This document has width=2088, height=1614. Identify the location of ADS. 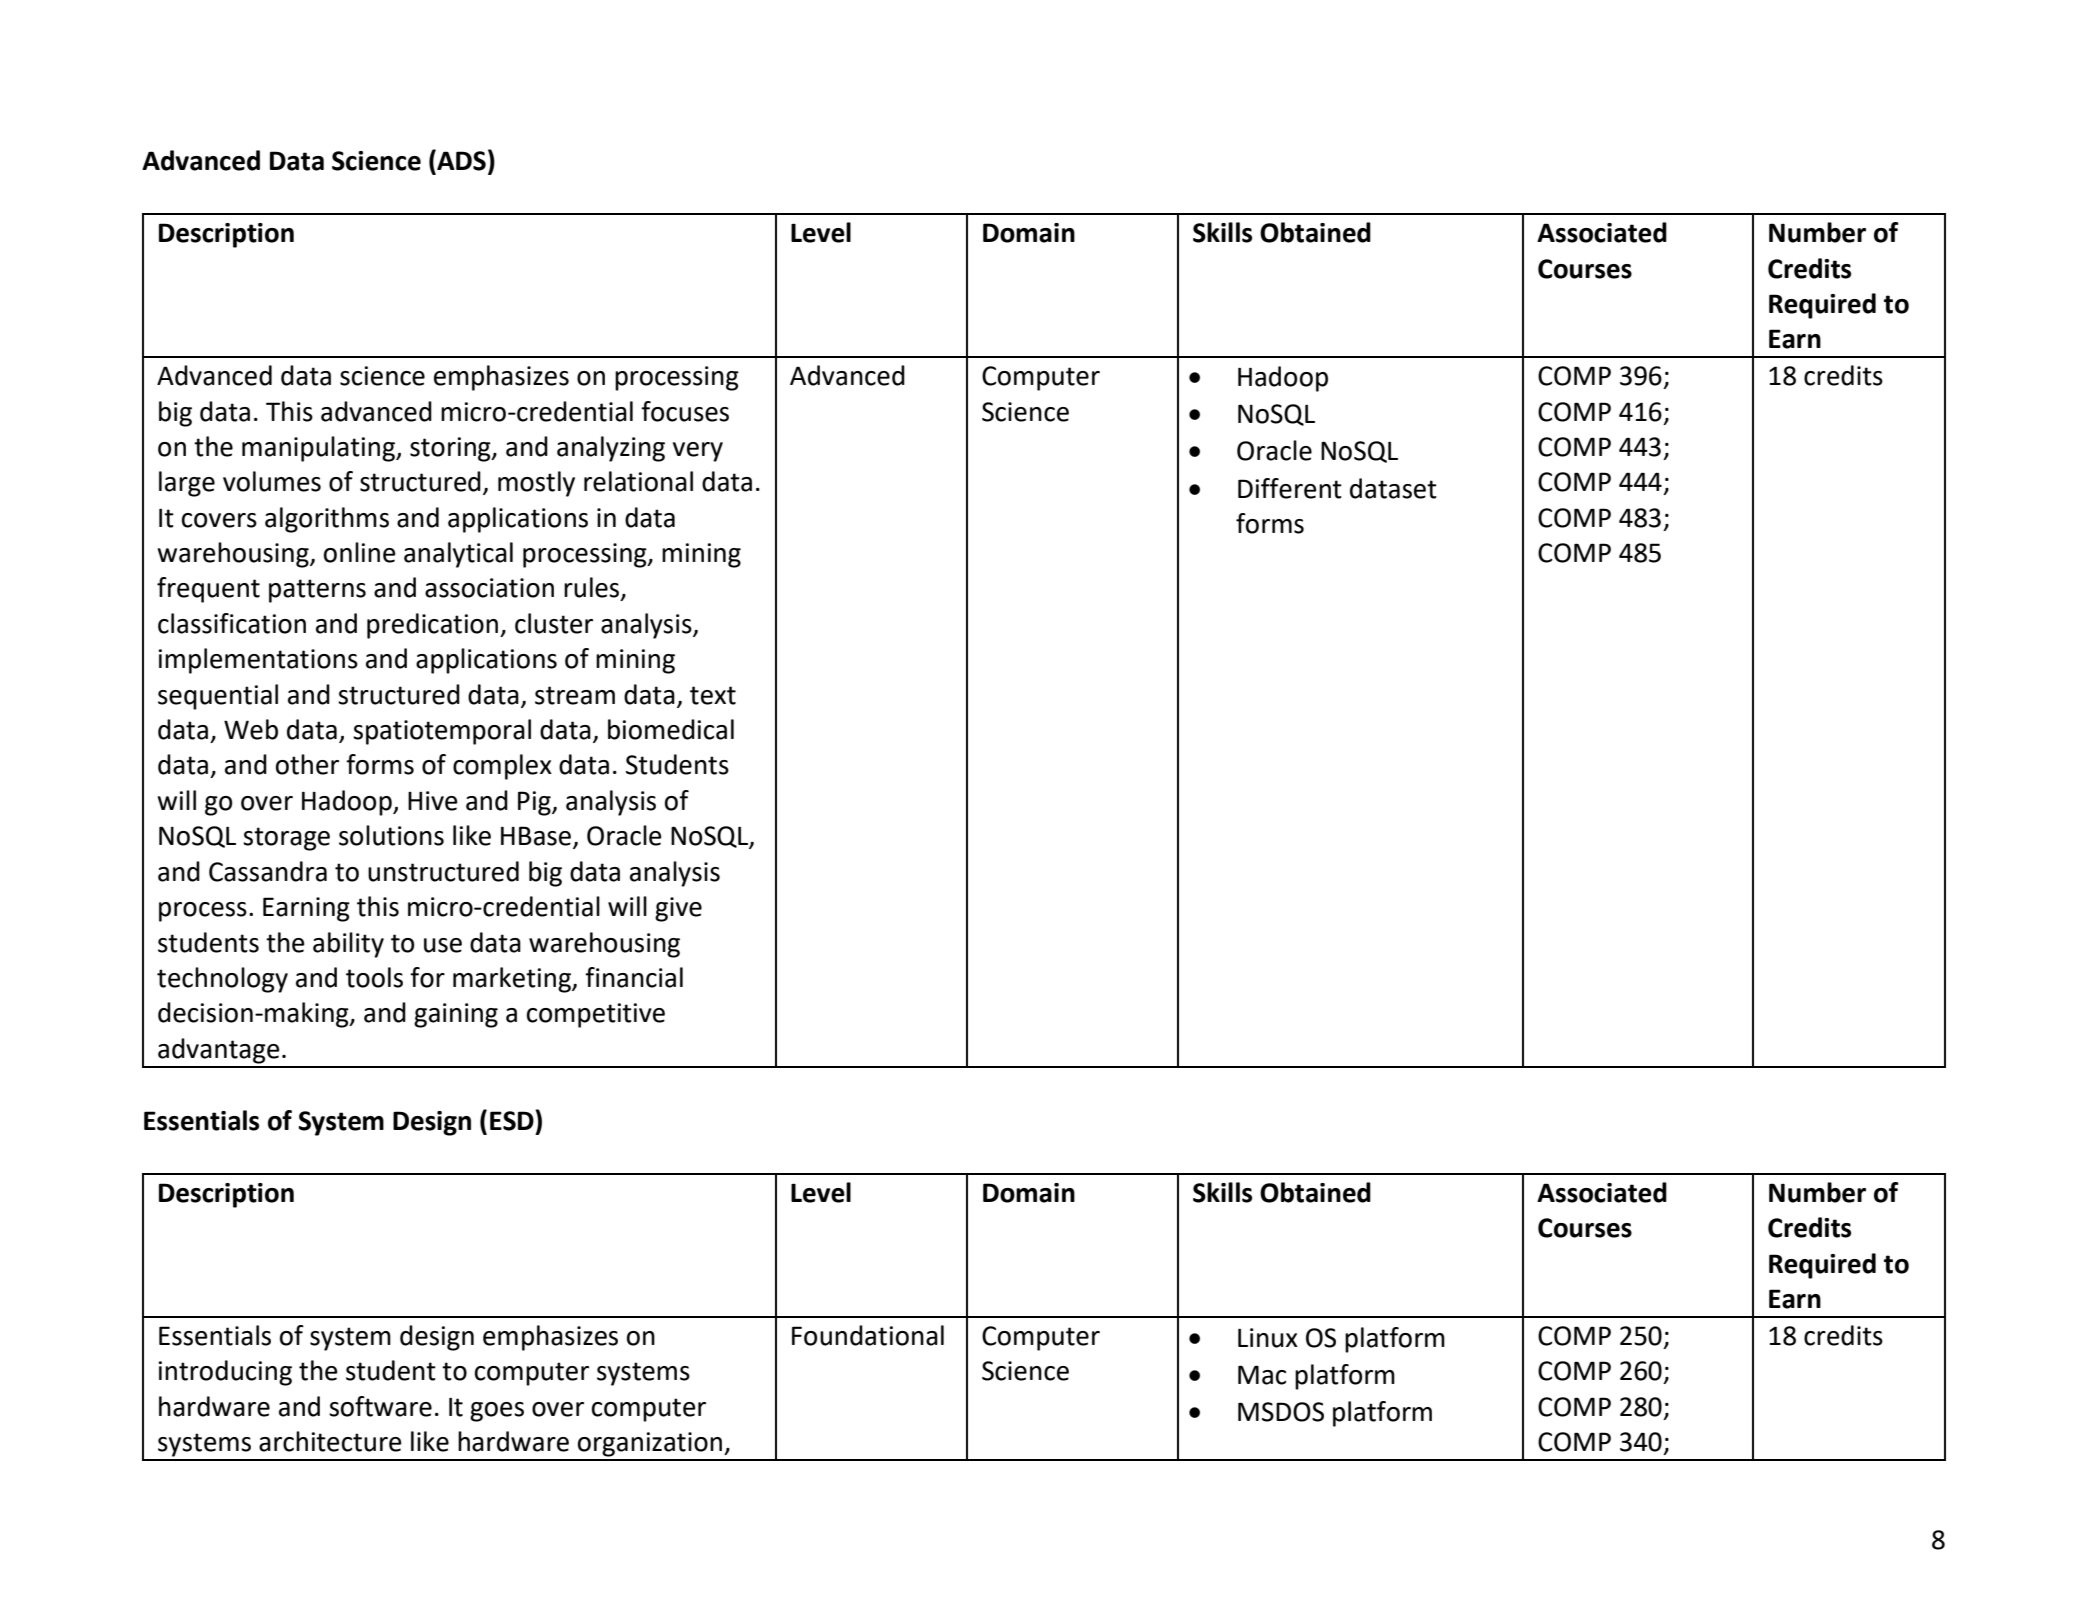
(460, 160).
